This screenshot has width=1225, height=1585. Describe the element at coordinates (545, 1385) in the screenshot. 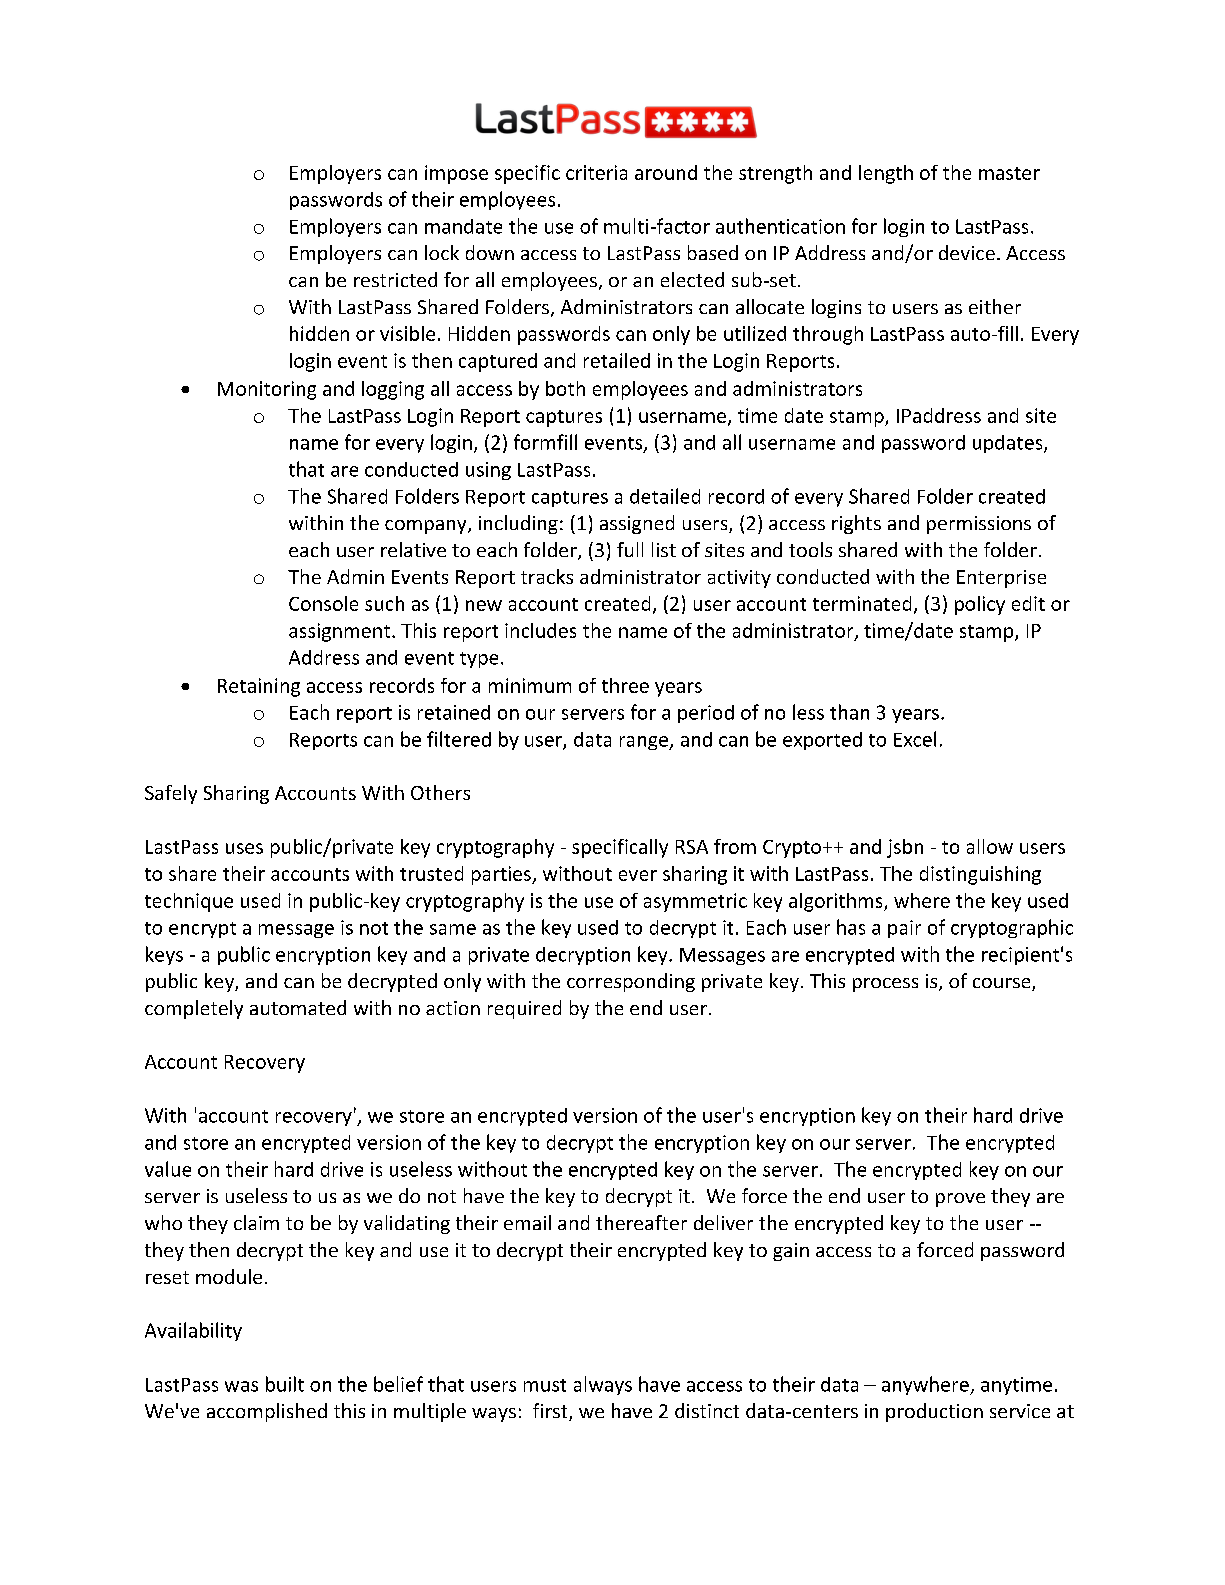

I see `must` at that location.
